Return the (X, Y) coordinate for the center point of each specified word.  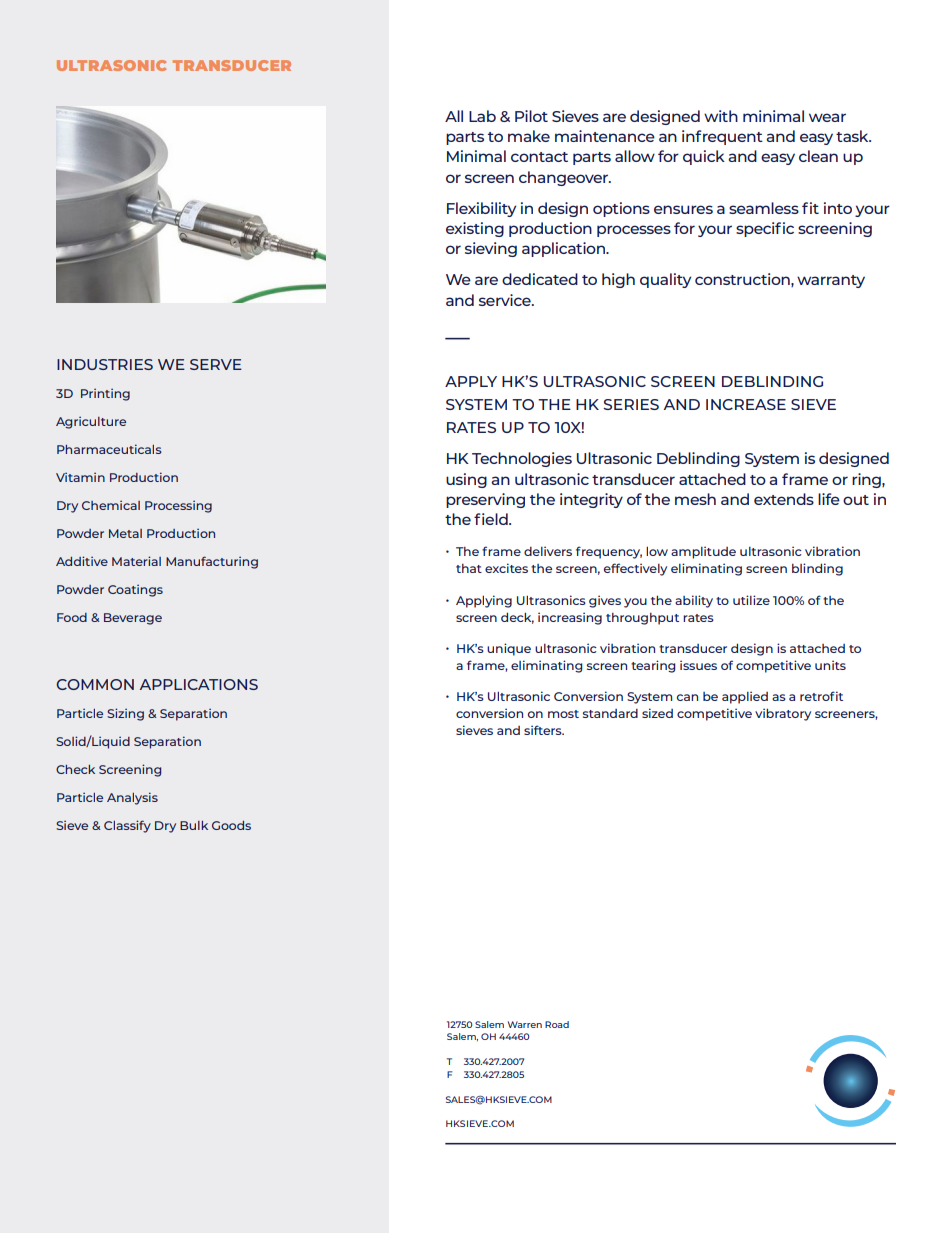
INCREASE (746, 404)
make (529, 136)
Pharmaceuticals (109, 449)
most (563, 714)
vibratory (783, 714)
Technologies (522, 459)
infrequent (722, 137)
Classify (127, 826)
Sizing (125, 714)
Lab (482, 116)
